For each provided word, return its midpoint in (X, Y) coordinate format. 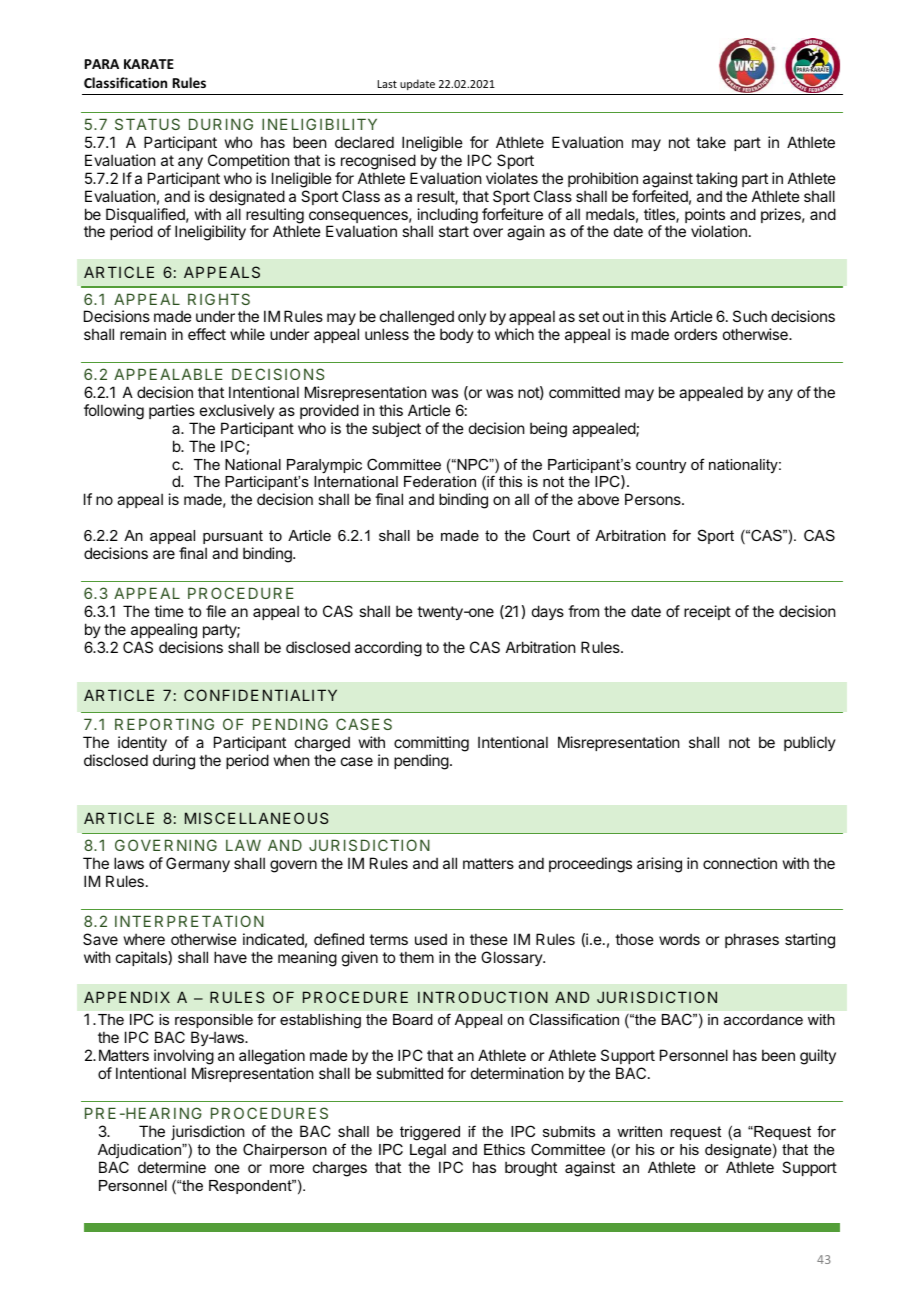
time (169, 611)
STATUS (147, 124)
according (388, 649)
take (711, 142)
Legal (428, 1151)
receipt (707, 612)
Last (387, 84)
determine (172, 1167)
